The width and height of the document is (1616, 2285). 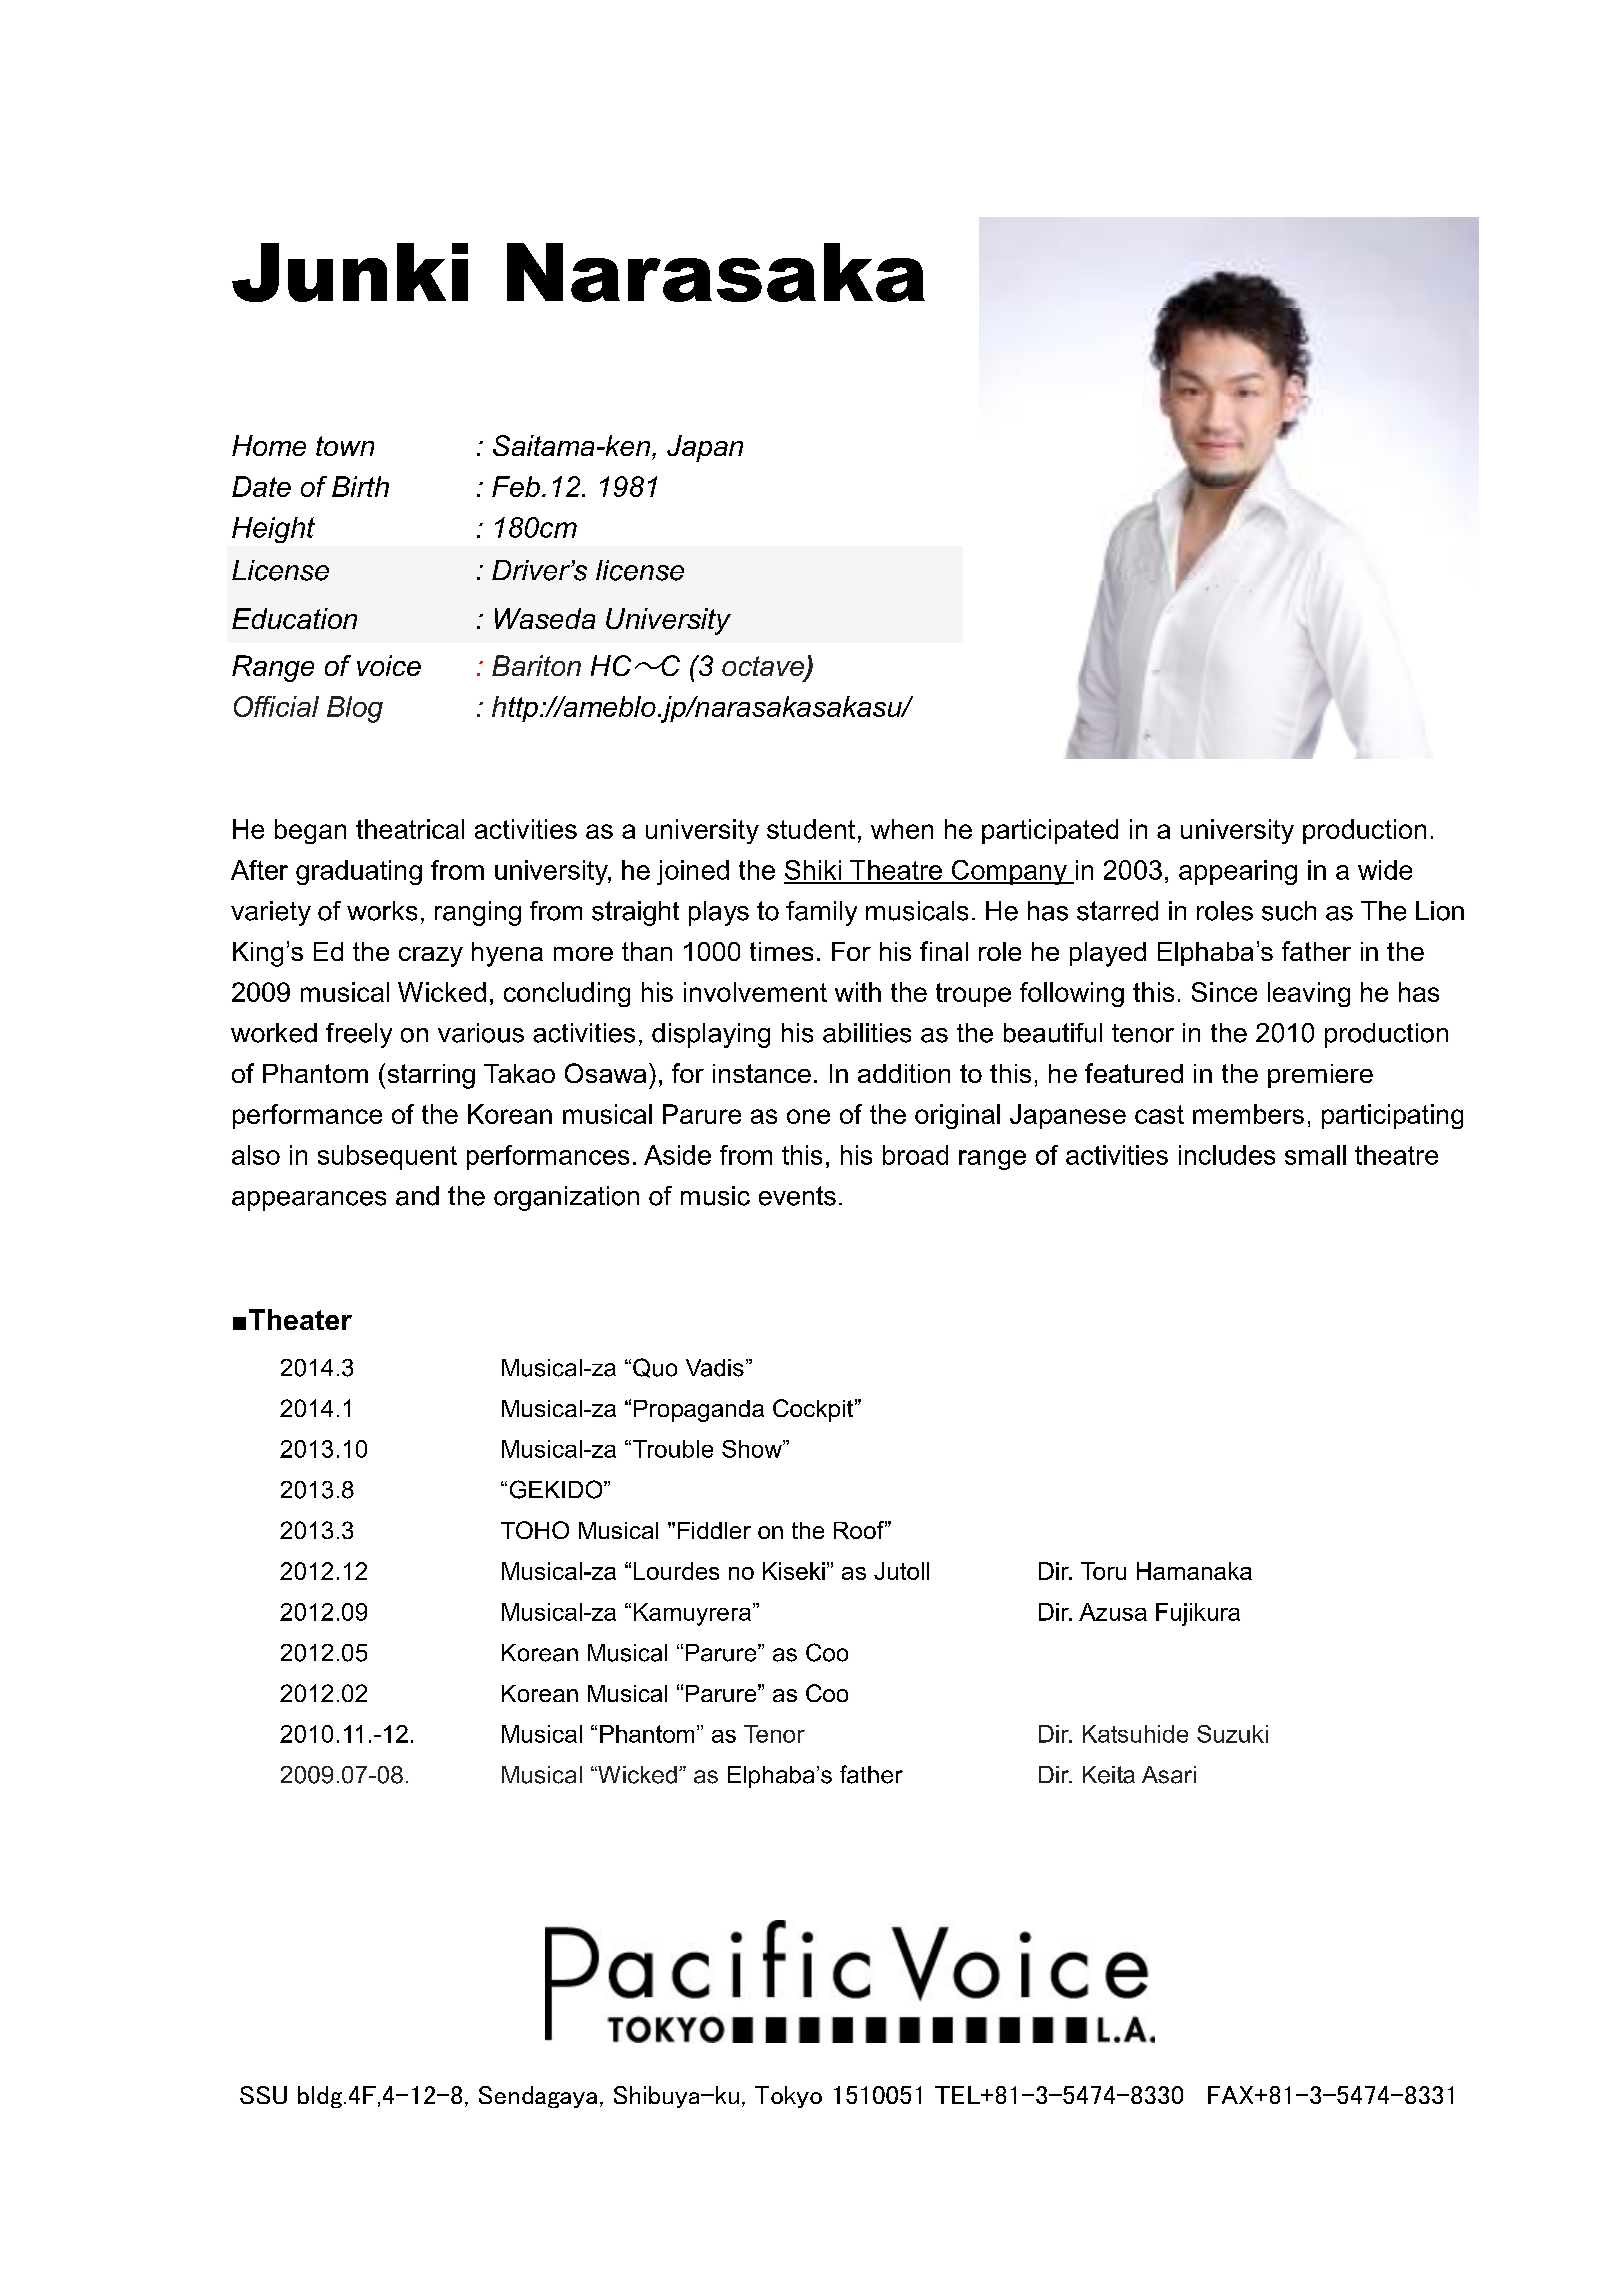 I want to click on with, so click(x=858, y=992).
